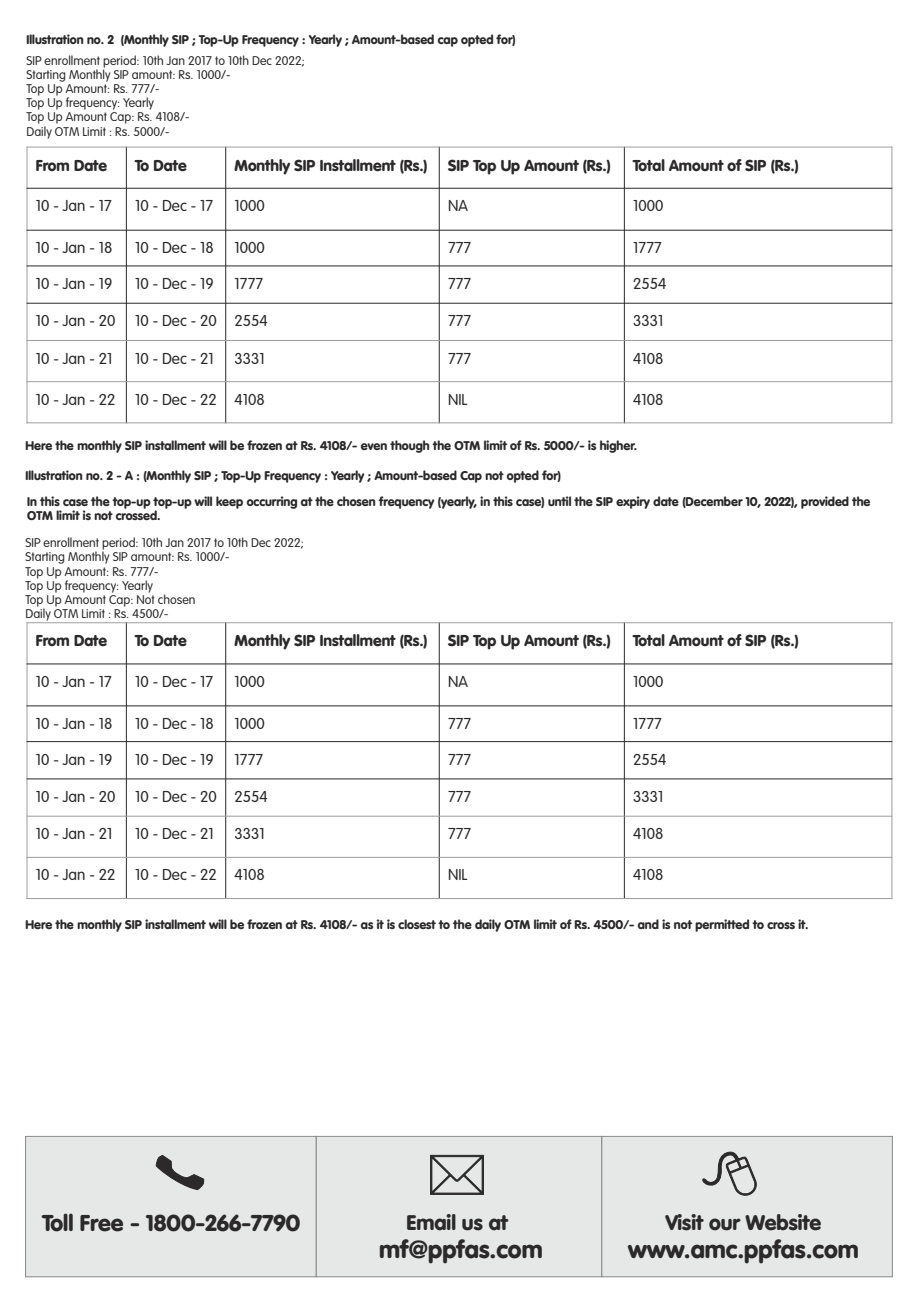 The width and height of the screenshot is (924, 1308). What do you see at coordinates (417, 924) in the screenshot?
I see `closest` at bounding box center [417, 924].
